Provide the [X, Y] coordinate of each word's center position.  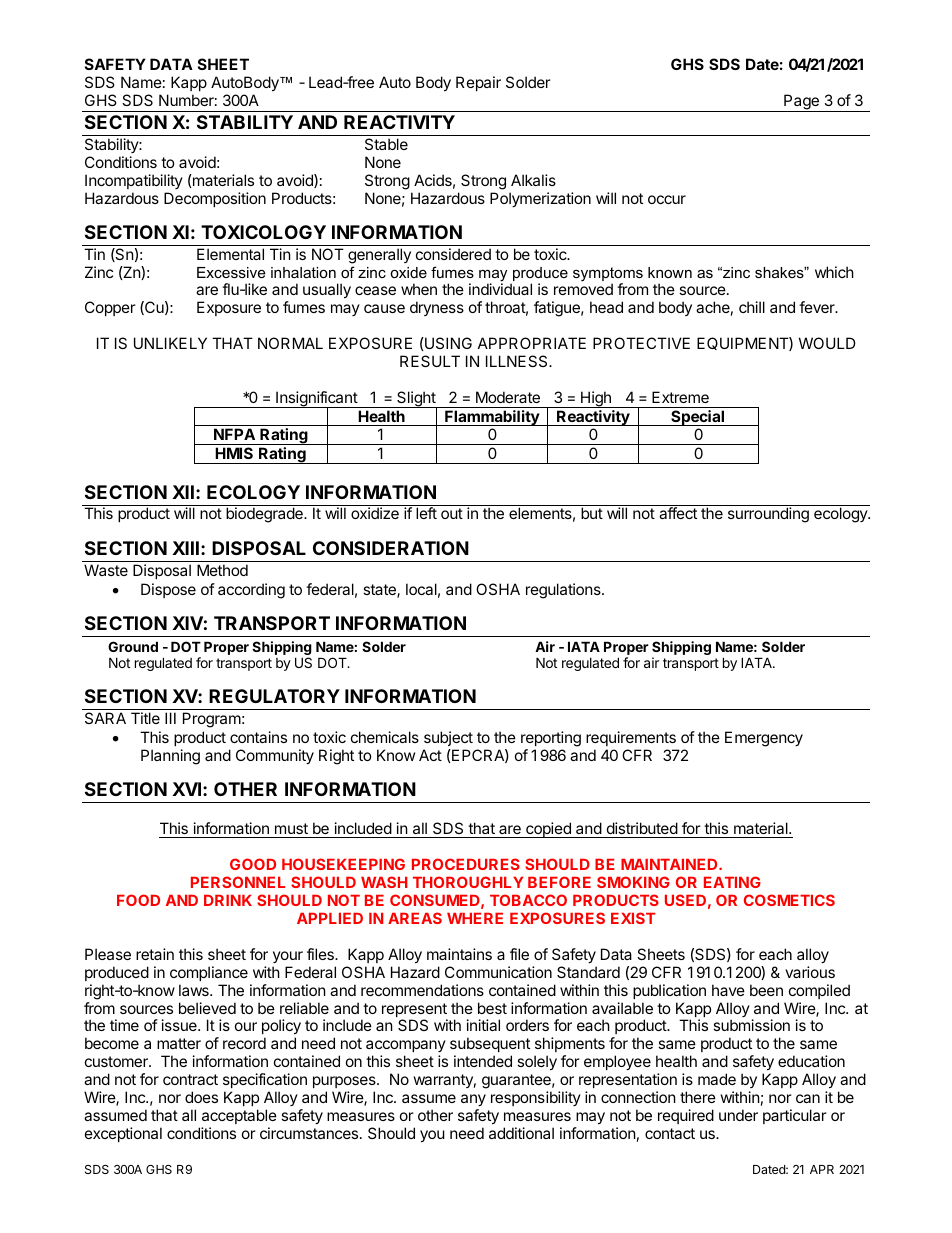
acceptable [239, 1116]
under [738, 1115]
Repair [478, 83]
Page [801, 103]
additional [521, 1133]
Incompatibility [134, 181]
